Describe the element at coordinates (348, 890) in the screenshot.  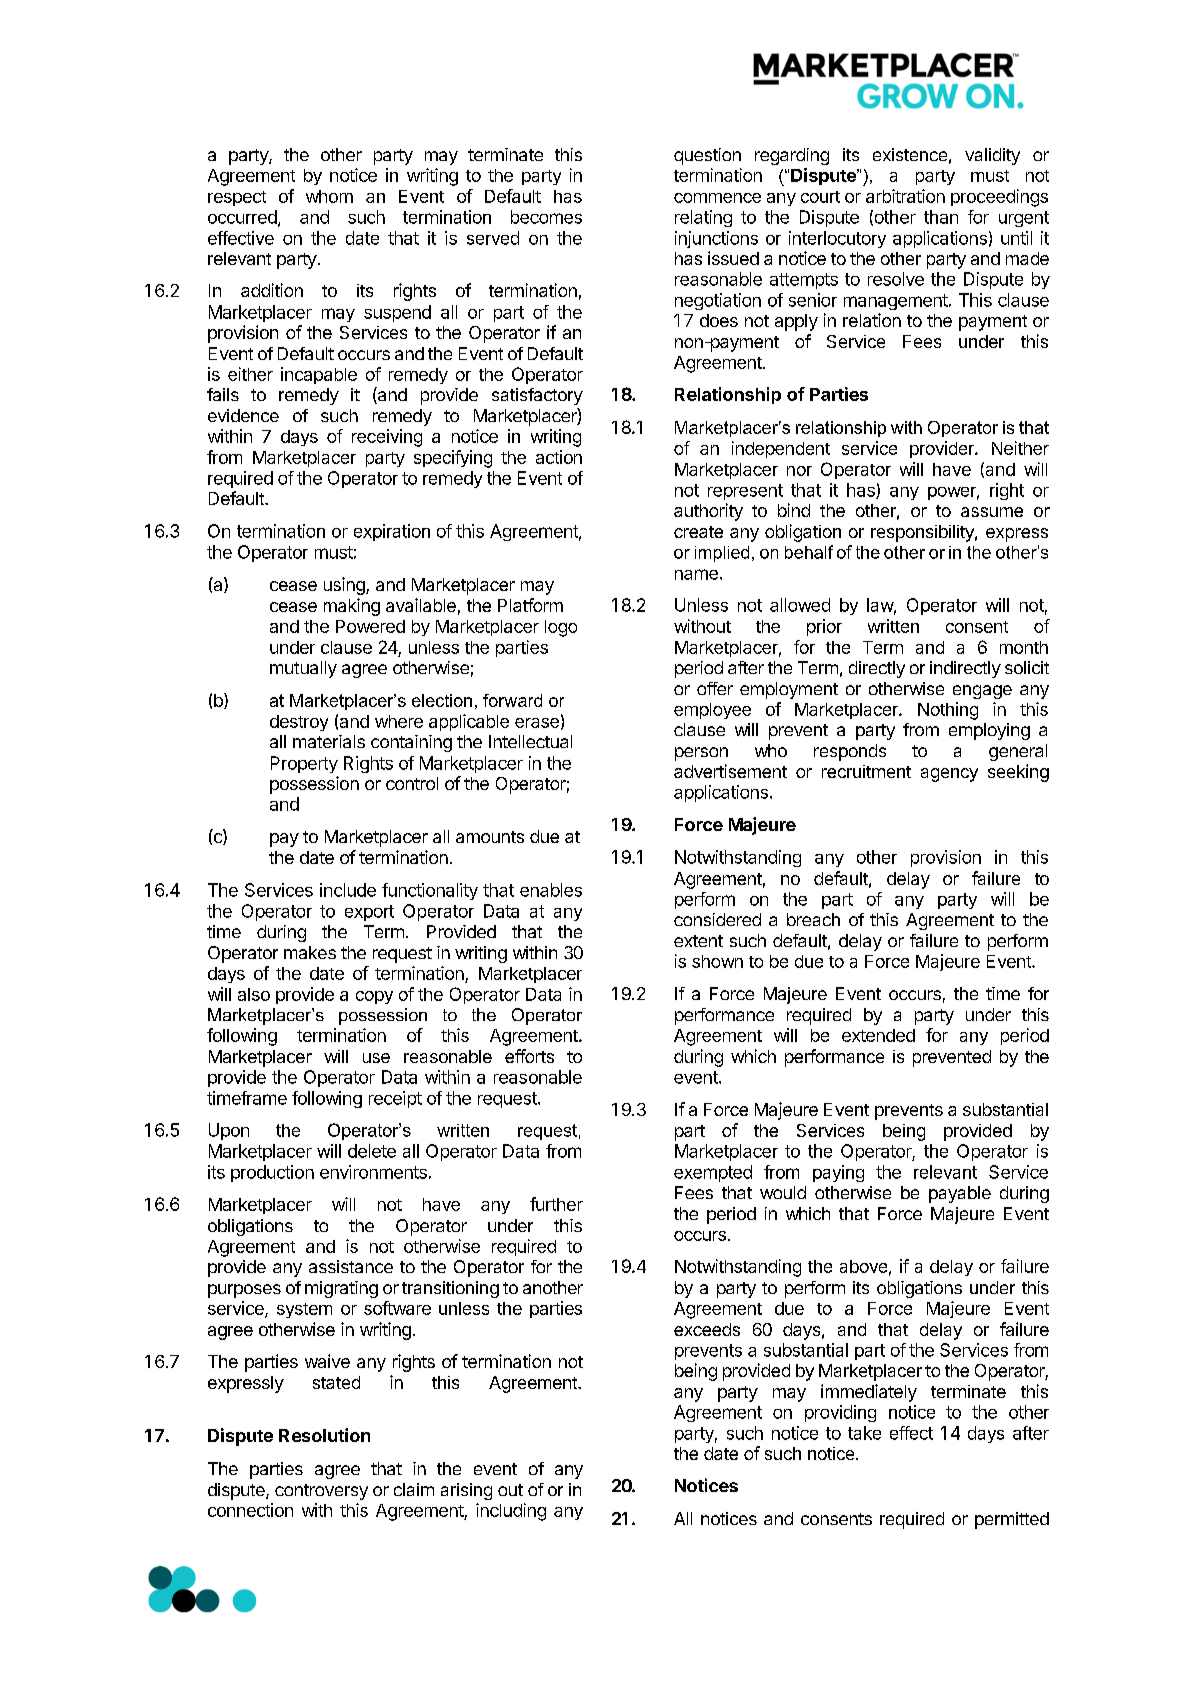
I see `include` at that location.
